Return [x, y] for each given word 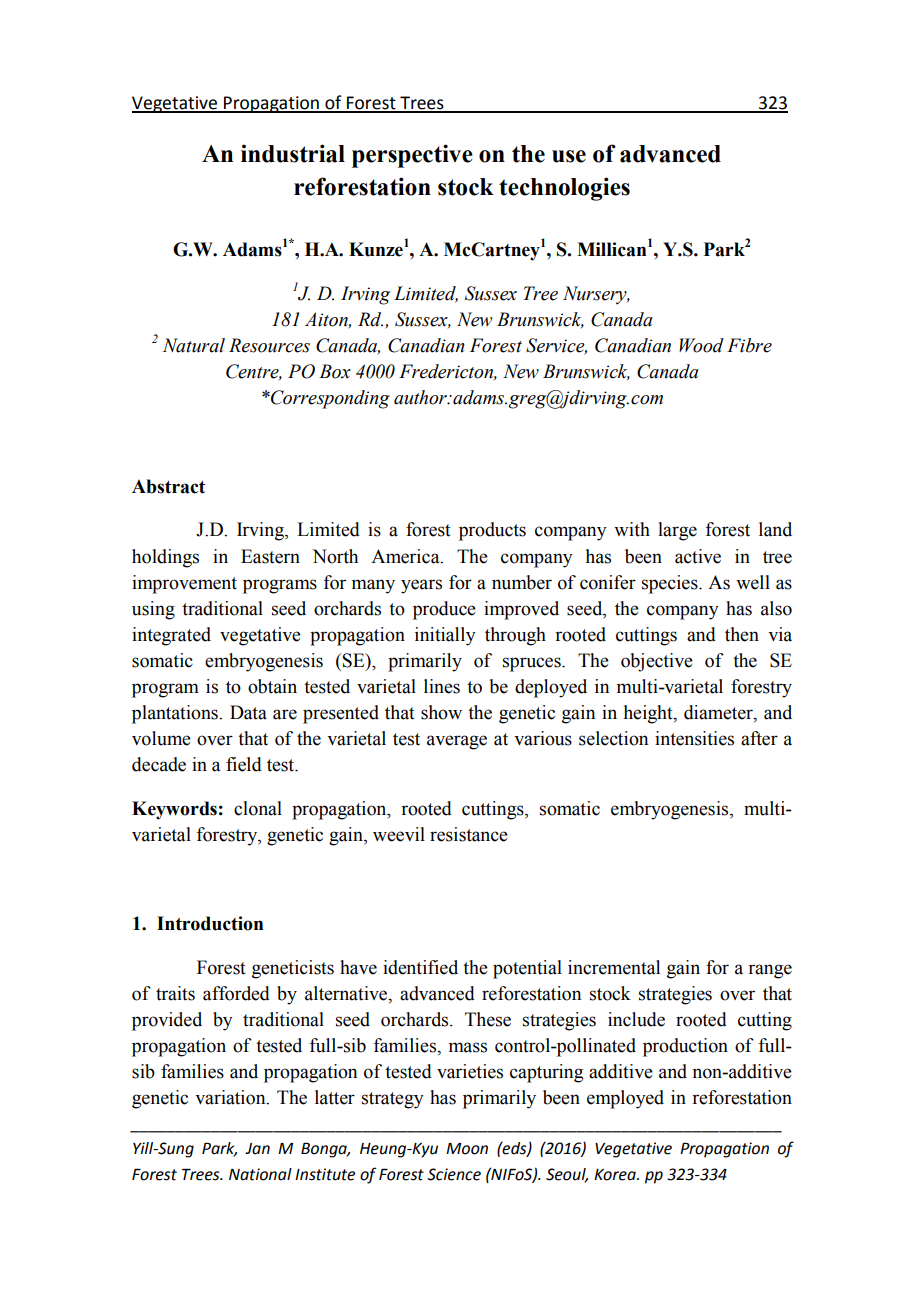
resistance [469, 834]
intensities [694, 738]
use [569, 156]
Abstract [168, 486]
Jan [257, 1149]
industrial [293, 153]
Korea [616, 1175]
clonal [258, 808]
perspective [412, 156]
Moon [467, 1149]
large [677, 531]
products [492, 531]
